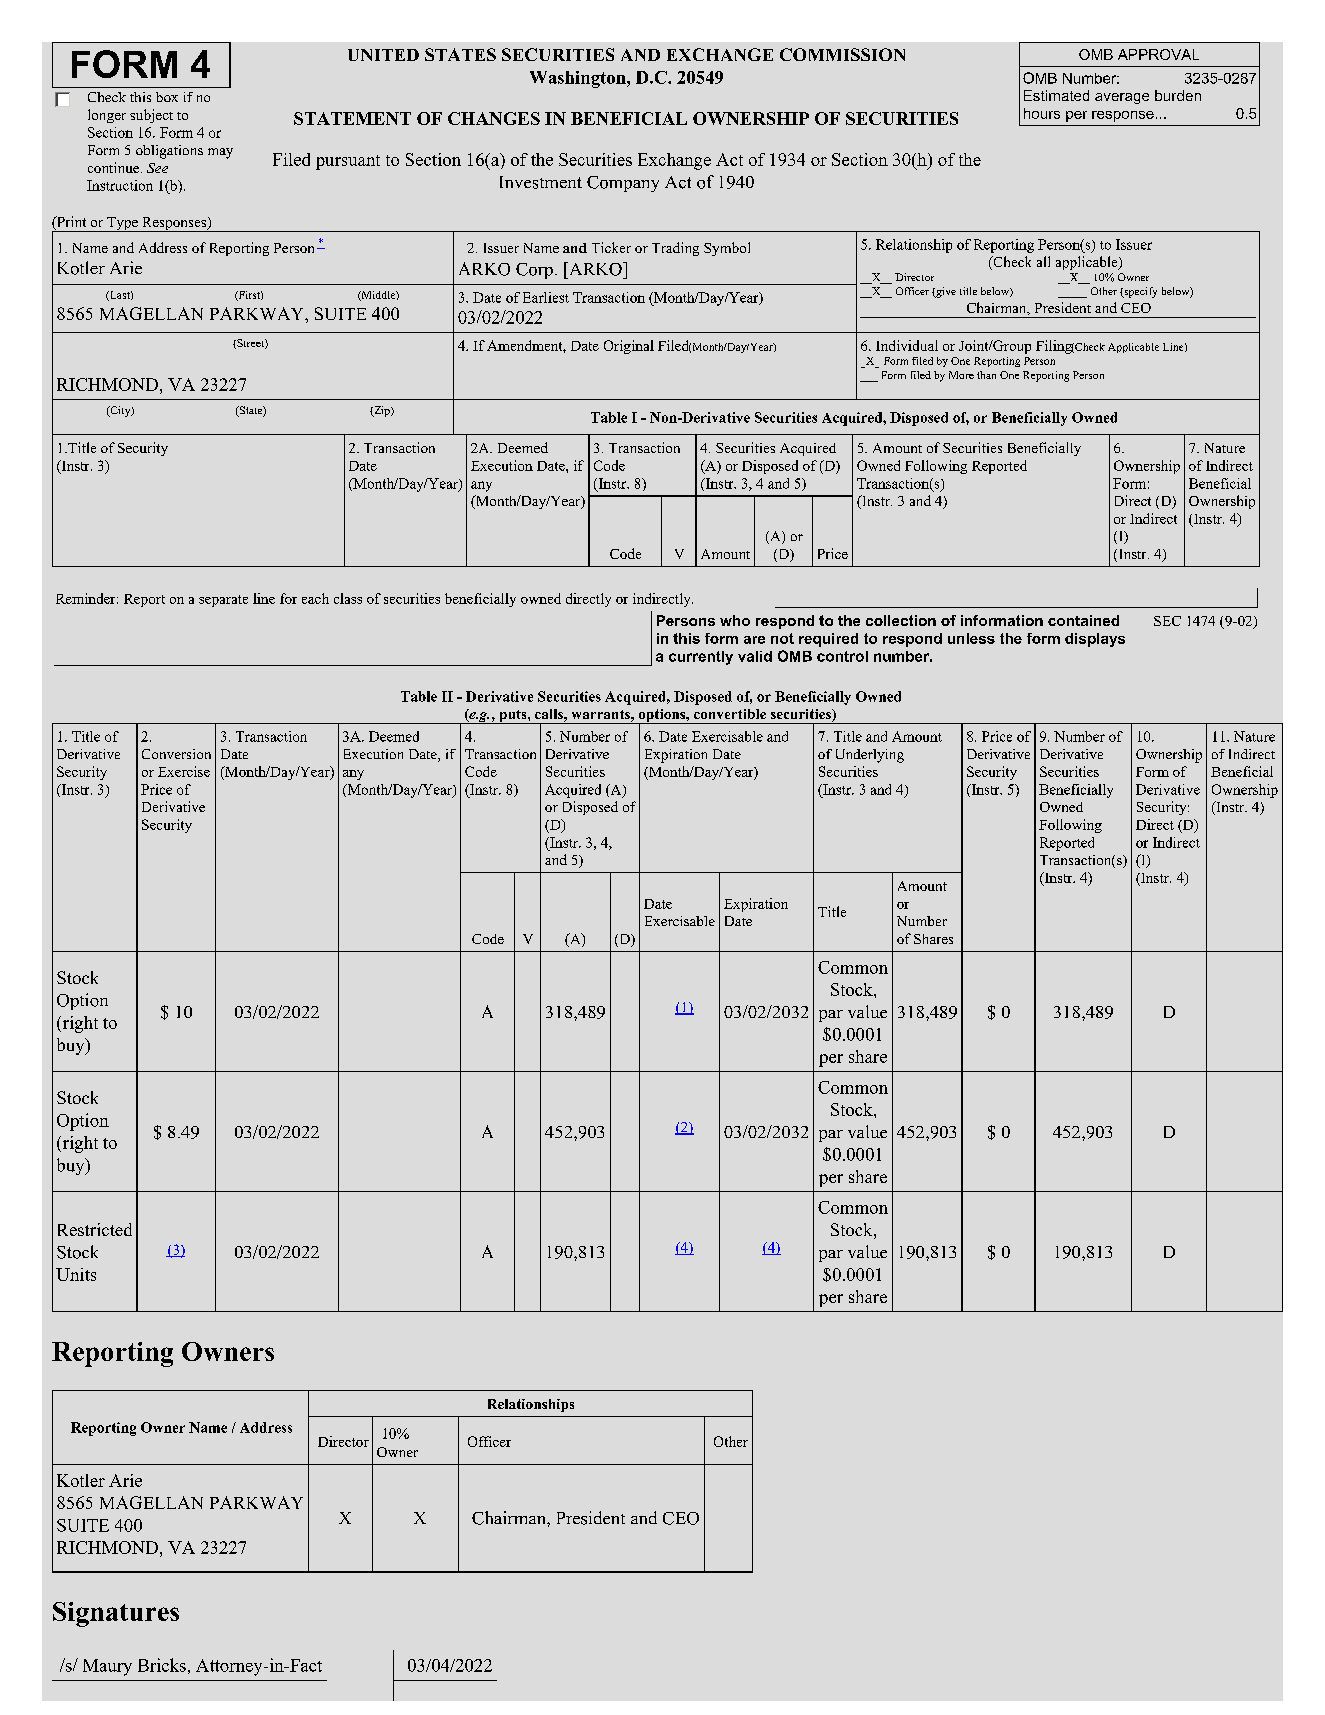 The image size is (1325, 1715). I want to click on Units, so click(76, 1274).
